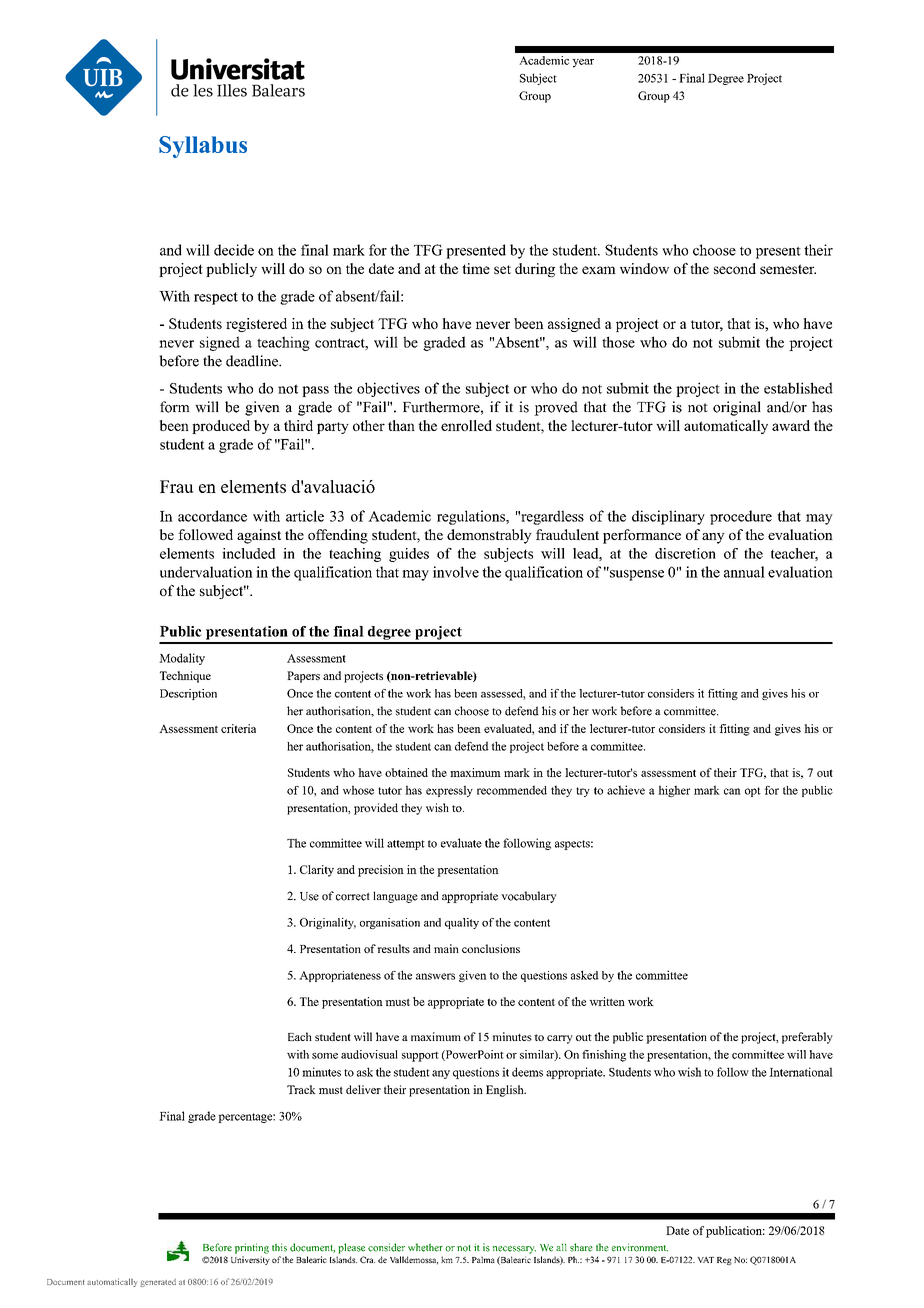  What do you see at coordinates (735, 268) in the image?
I see `second` at bounding box center [735, 268].
